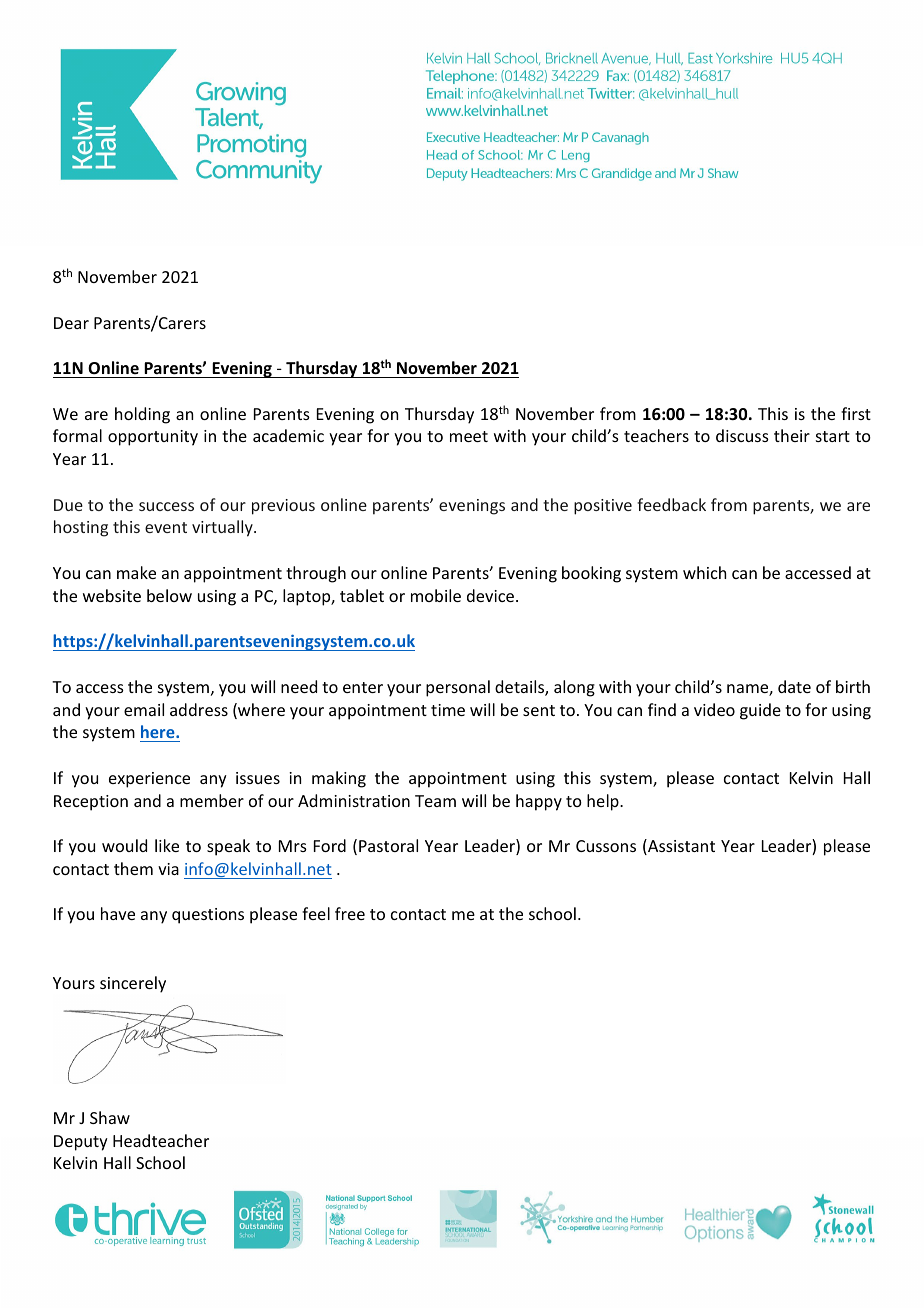 The height and width of the document is (1308, 924). I want to click on time, so click(448, 710).
